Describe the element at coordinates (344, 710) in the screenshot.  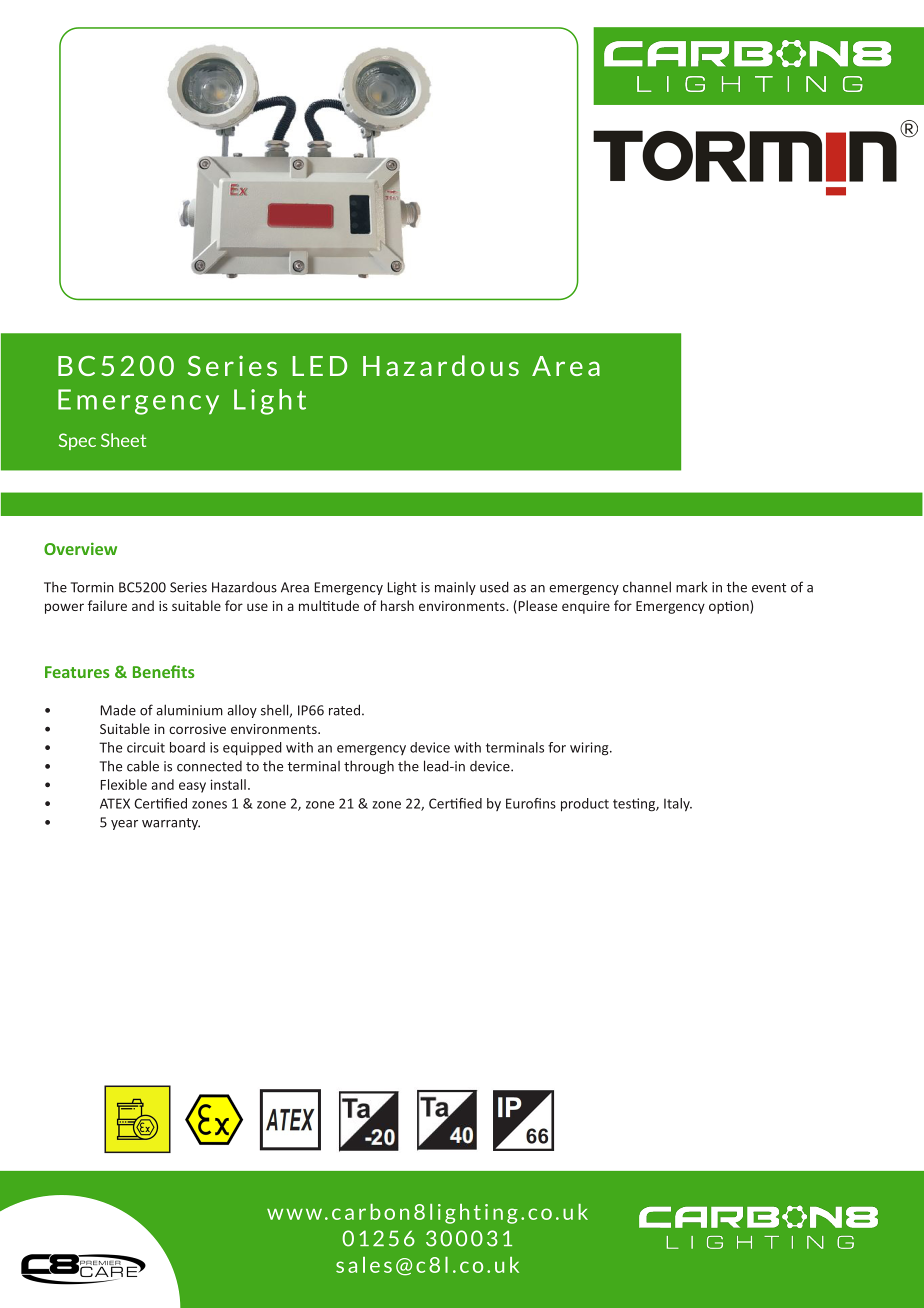
I see `rated` at that location.
